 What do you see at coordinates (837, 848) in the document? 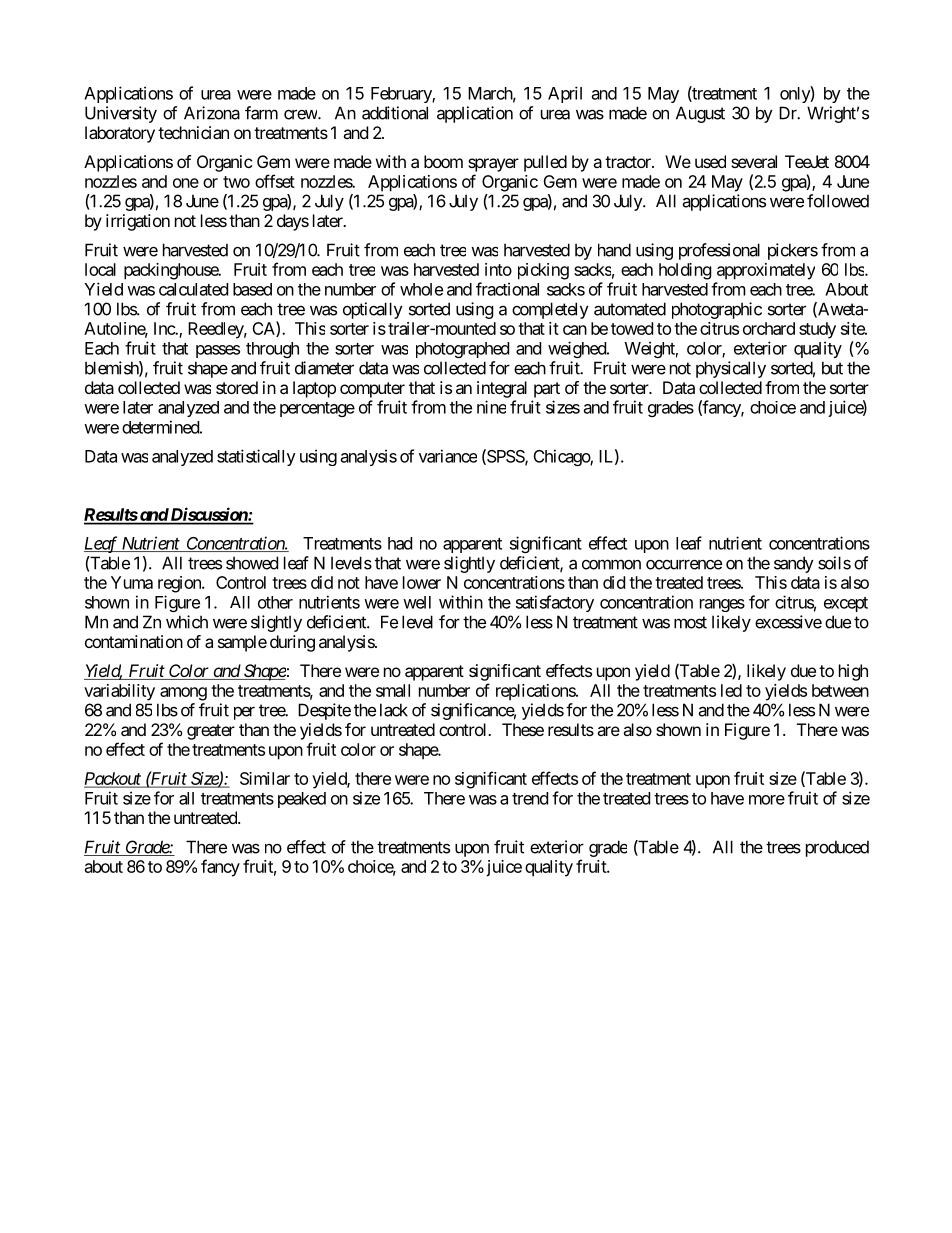
I see `produced` at bounding box center [837, 848].
